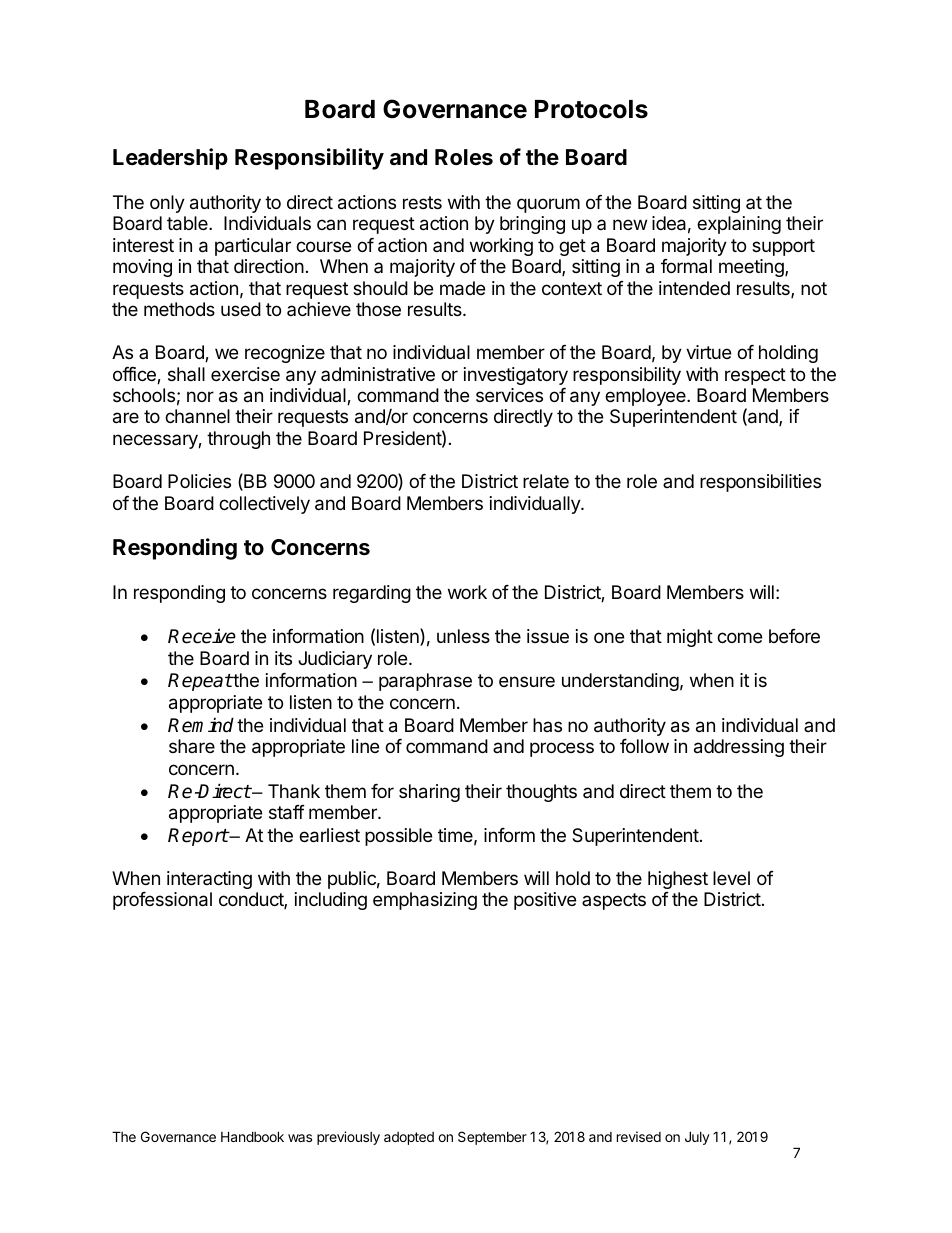 The width and height of the screenshot is (952, 1233). I want to click on Handbook, so click(252, 1136).
